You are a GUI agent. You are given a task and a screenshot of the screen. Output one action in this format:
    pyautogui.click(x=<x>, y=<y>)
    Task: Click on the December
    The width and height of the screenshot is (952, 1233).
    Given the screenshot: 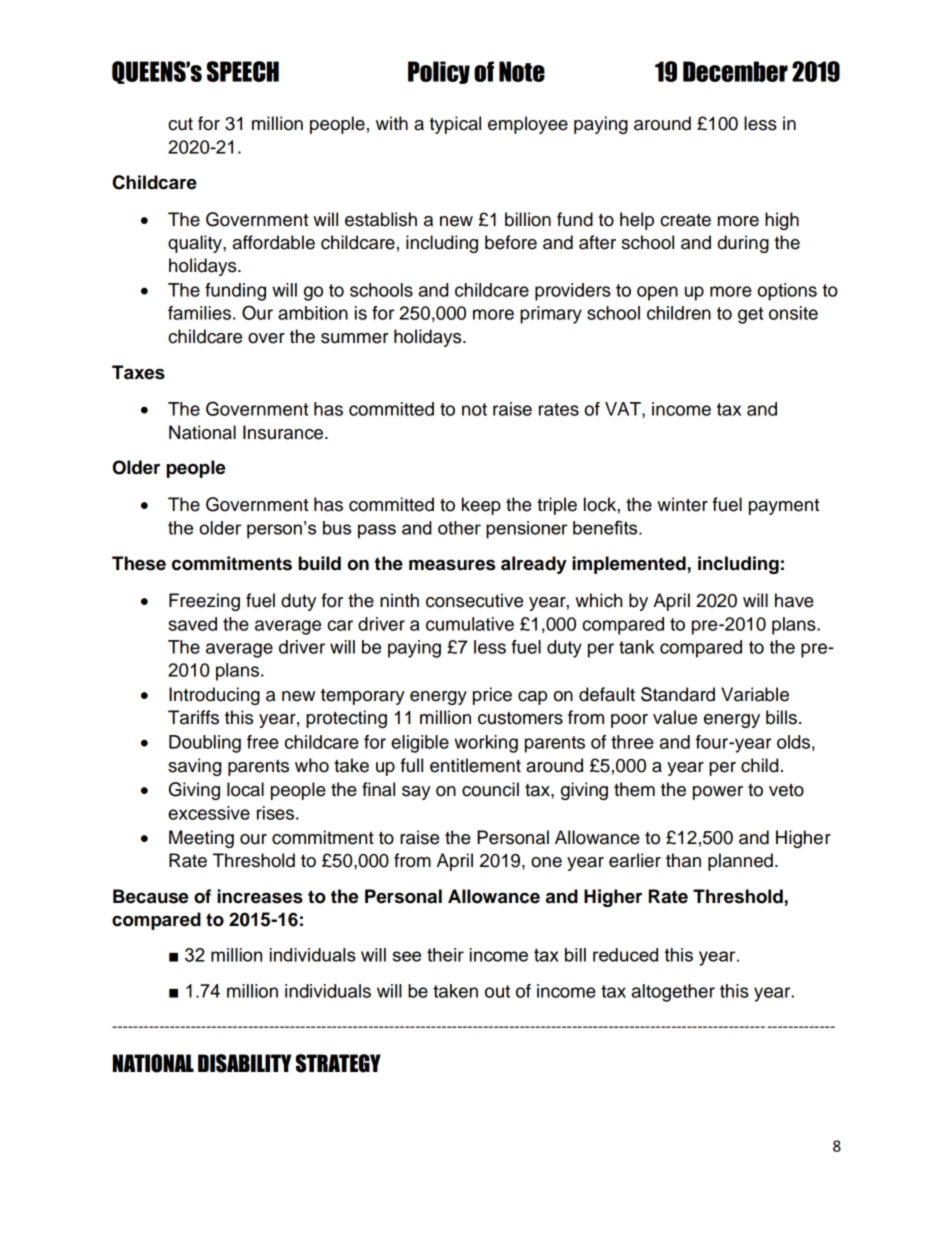 What is the action you would take?
    pyautogui.click(x=735, y=71)
